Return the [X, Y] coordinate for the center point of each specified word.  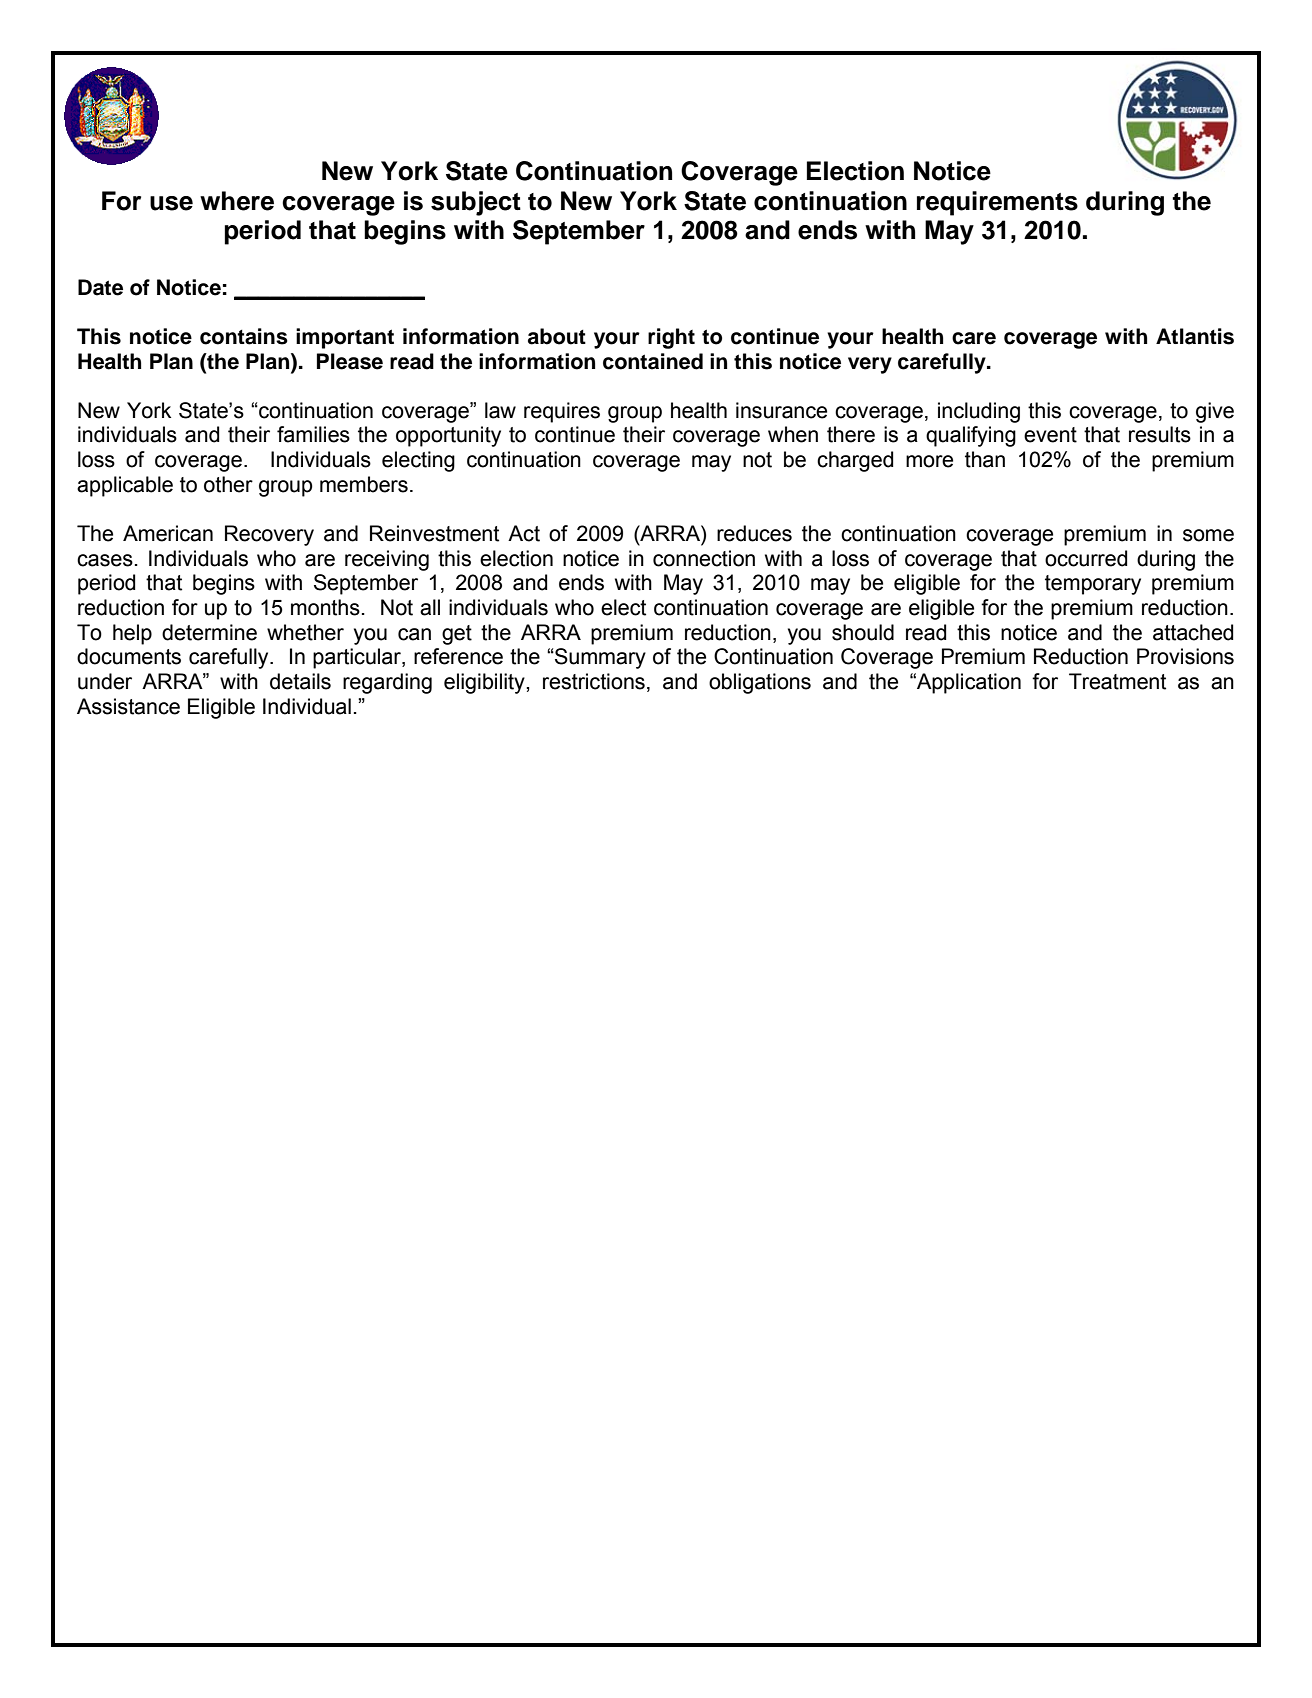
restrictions [594, 681]
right [671, 338]
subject [476, 203]
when [793, 434]
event [1050, 435]
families [313, 434]
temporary [1093, 585]
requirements [997, 203]
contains [244, 336]
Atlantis [1195, 336]
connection [704, 558]
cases [105, 560]
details [300, 681]
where [237, 201]
